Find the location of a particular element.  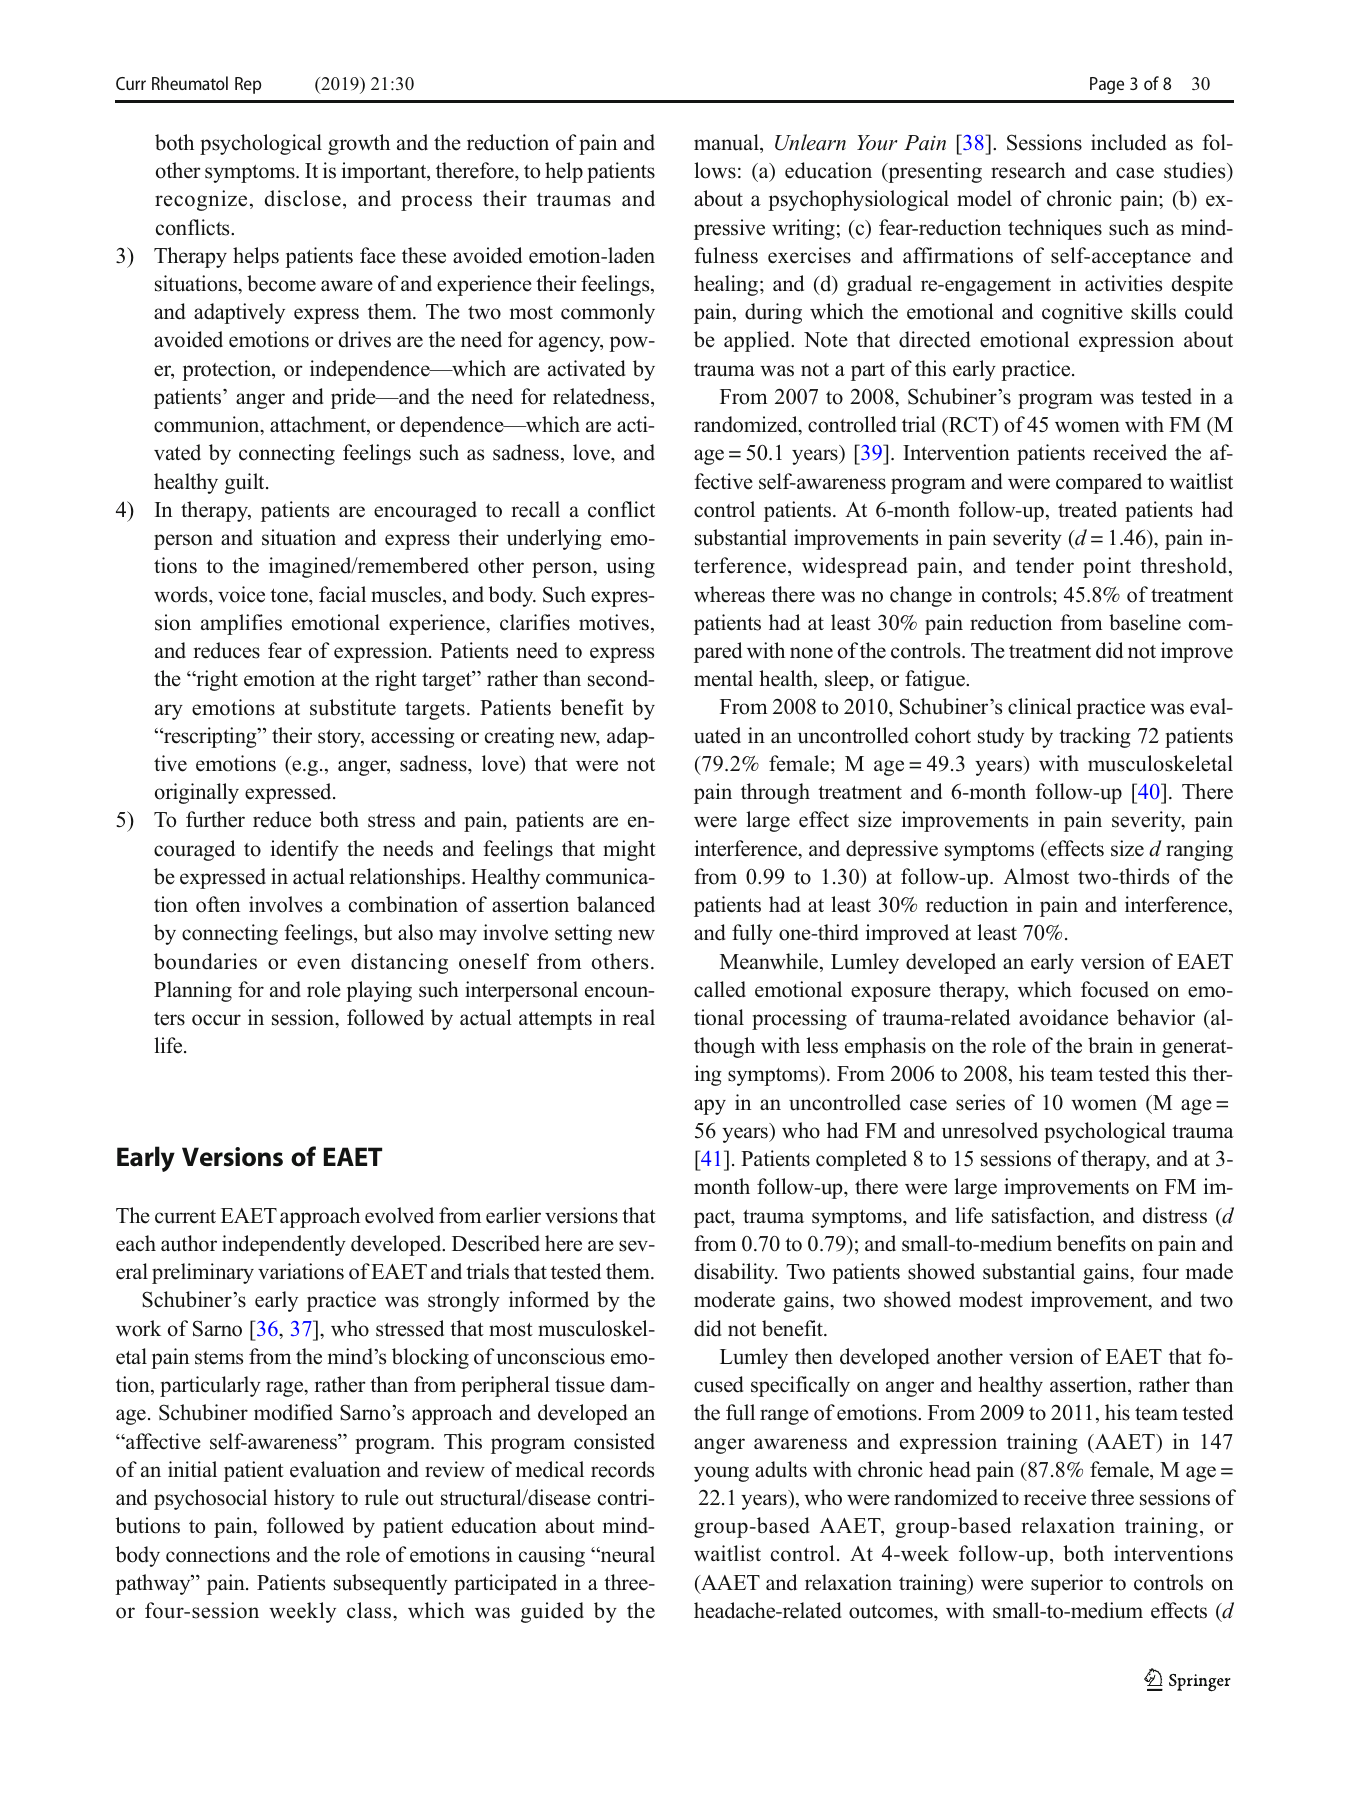

Rep is located at coordinates (248, 85).
